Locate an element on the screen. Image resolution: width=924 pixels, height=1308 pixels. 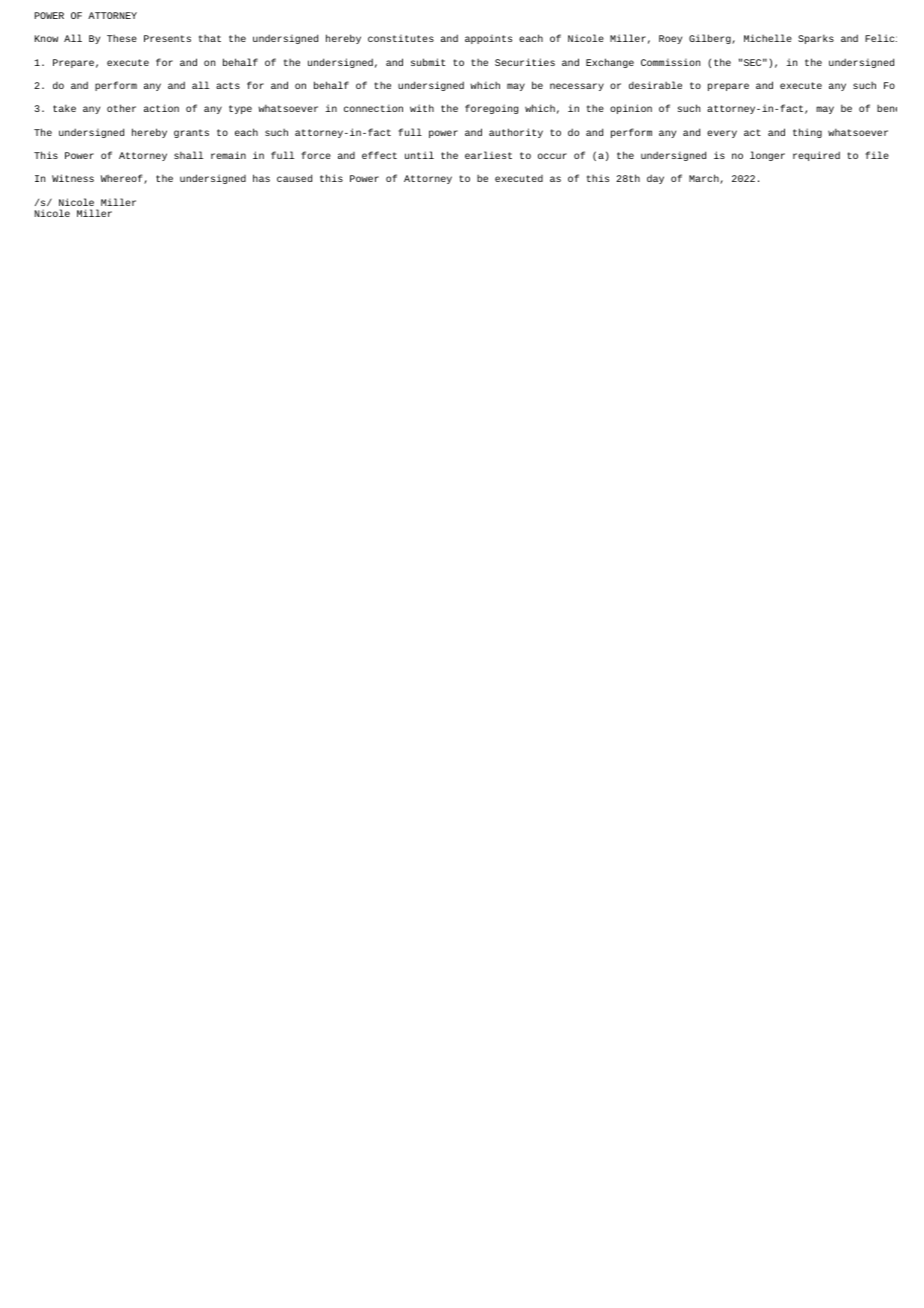
appoints is located at coordinates (488, 39).
